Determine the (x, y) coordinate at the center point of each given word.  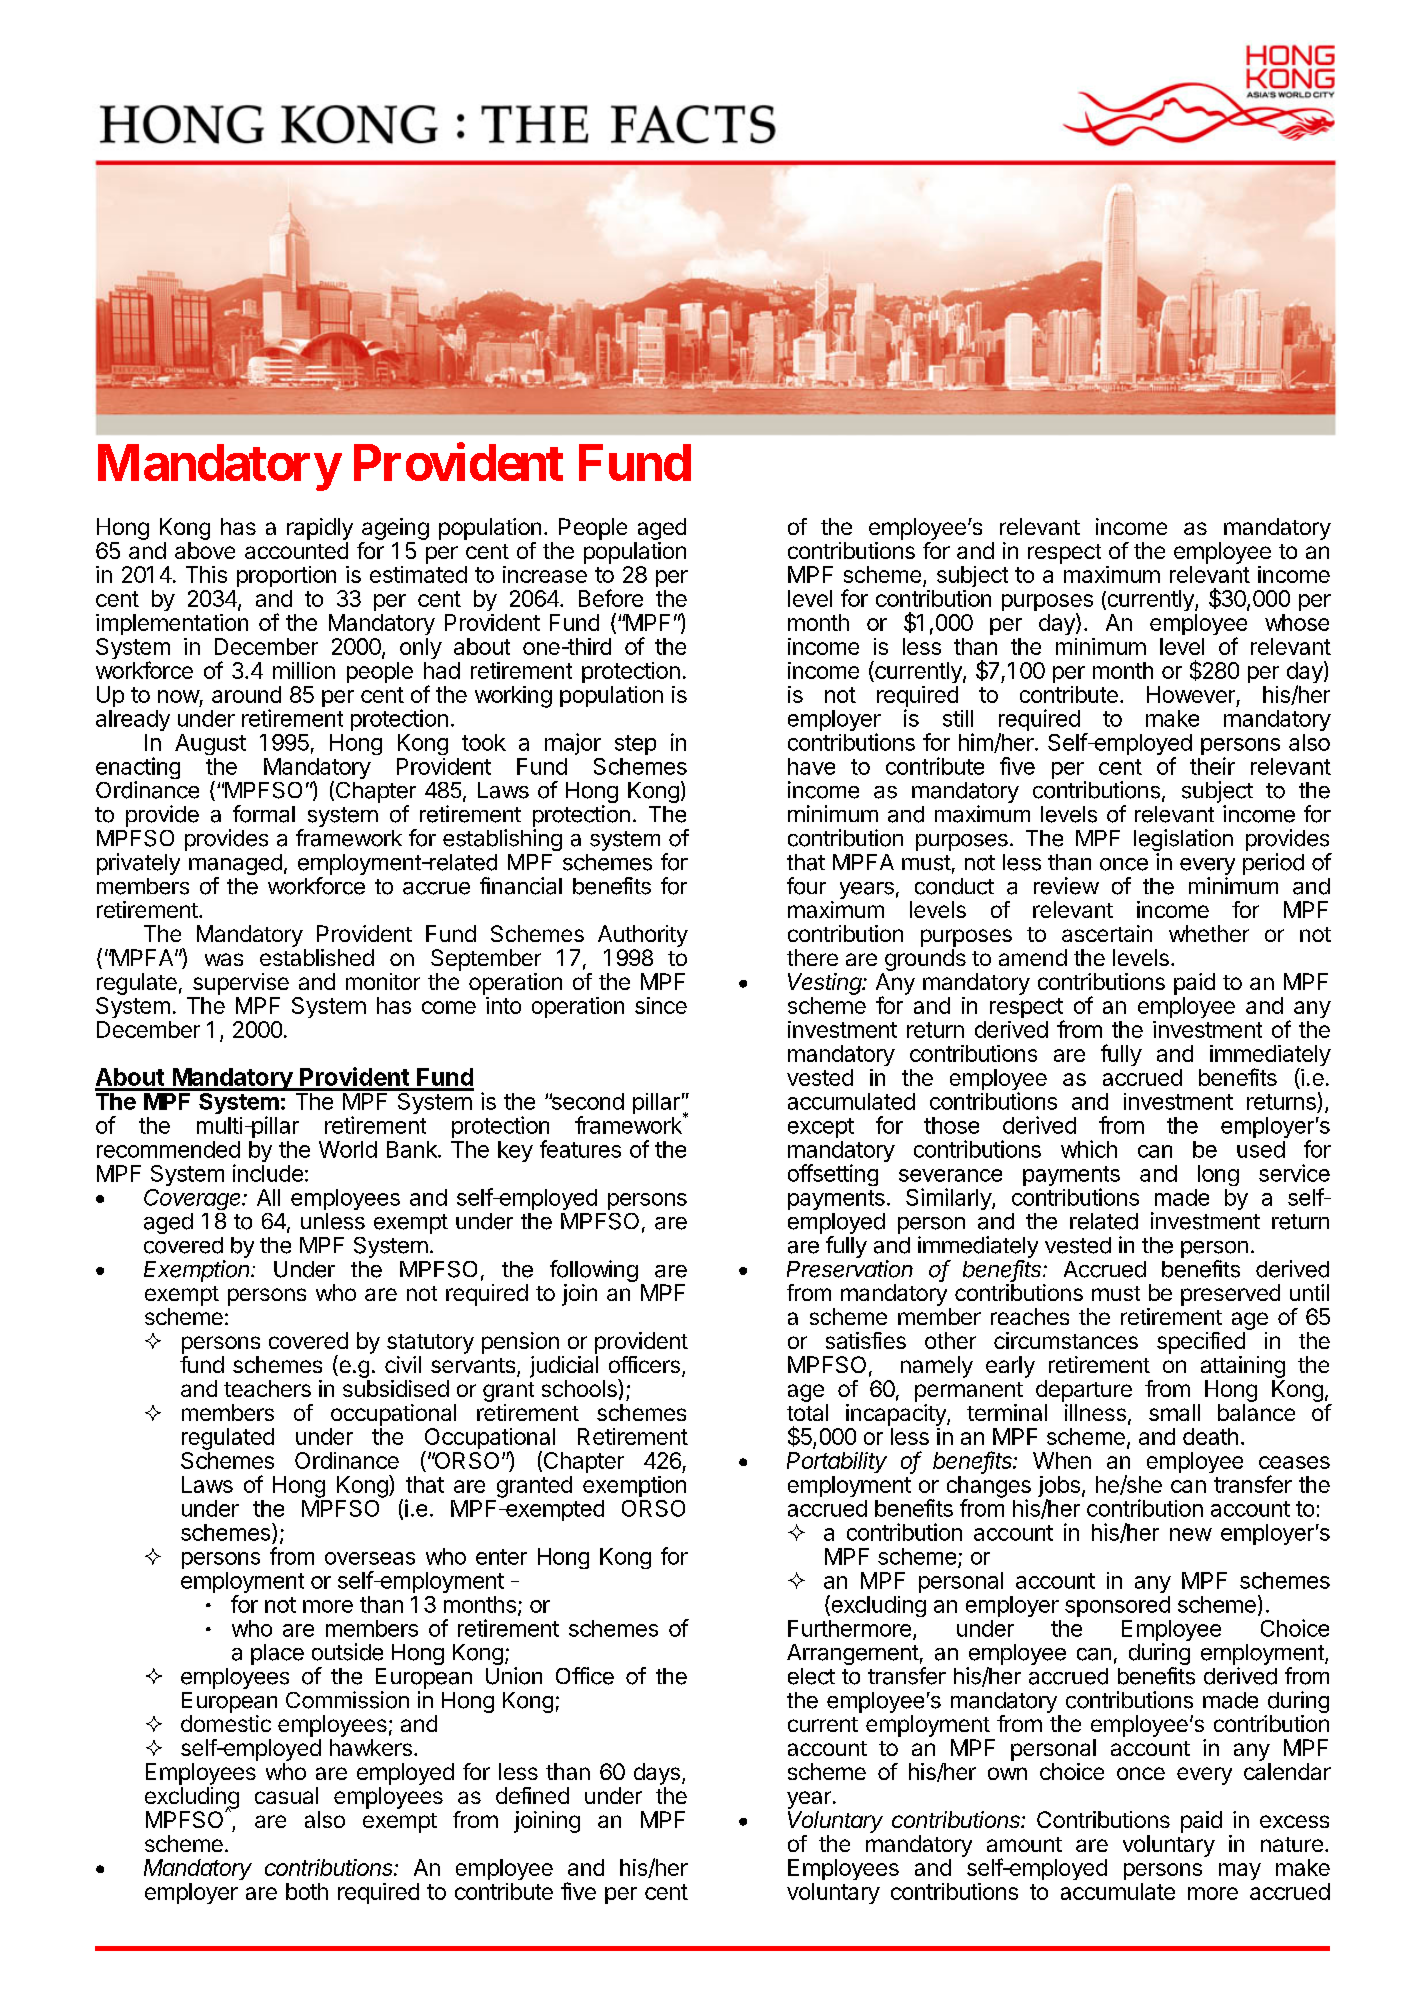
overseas (370, 1558)
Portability (837, 1462)
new (1191, 1534)
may (1240, 1871)
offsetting (833, 1175)
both (307, 1891)
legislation (1183, 841)
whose (1297, 622)
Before (611, 598)
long (1218, 1175)
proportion (286, 576)
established (317, 957)
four (806, 886)
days (657, 1774)
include (268, 1173)
